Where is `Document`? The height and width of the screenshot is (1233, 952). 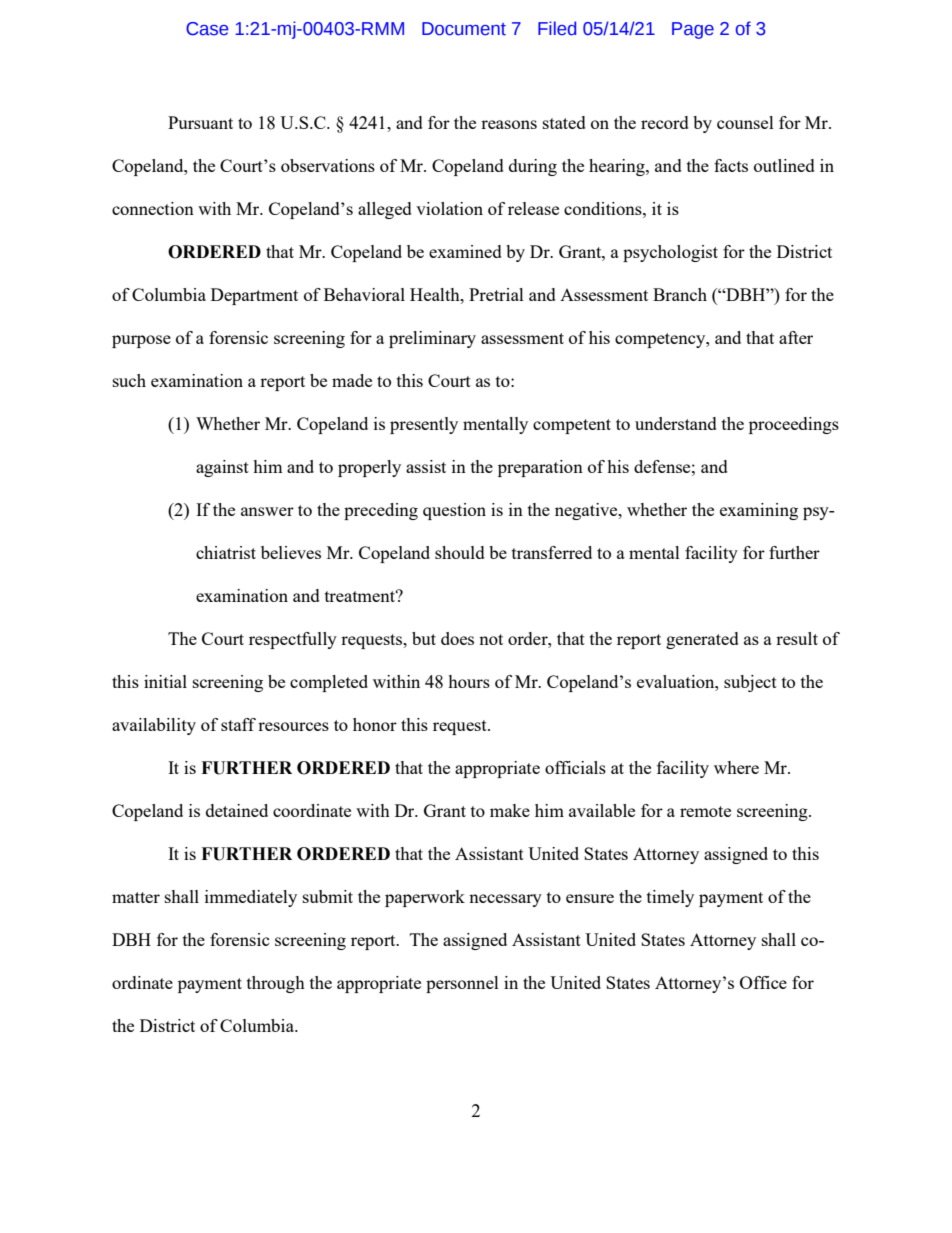 Document is located at coordinates (464, 29).
